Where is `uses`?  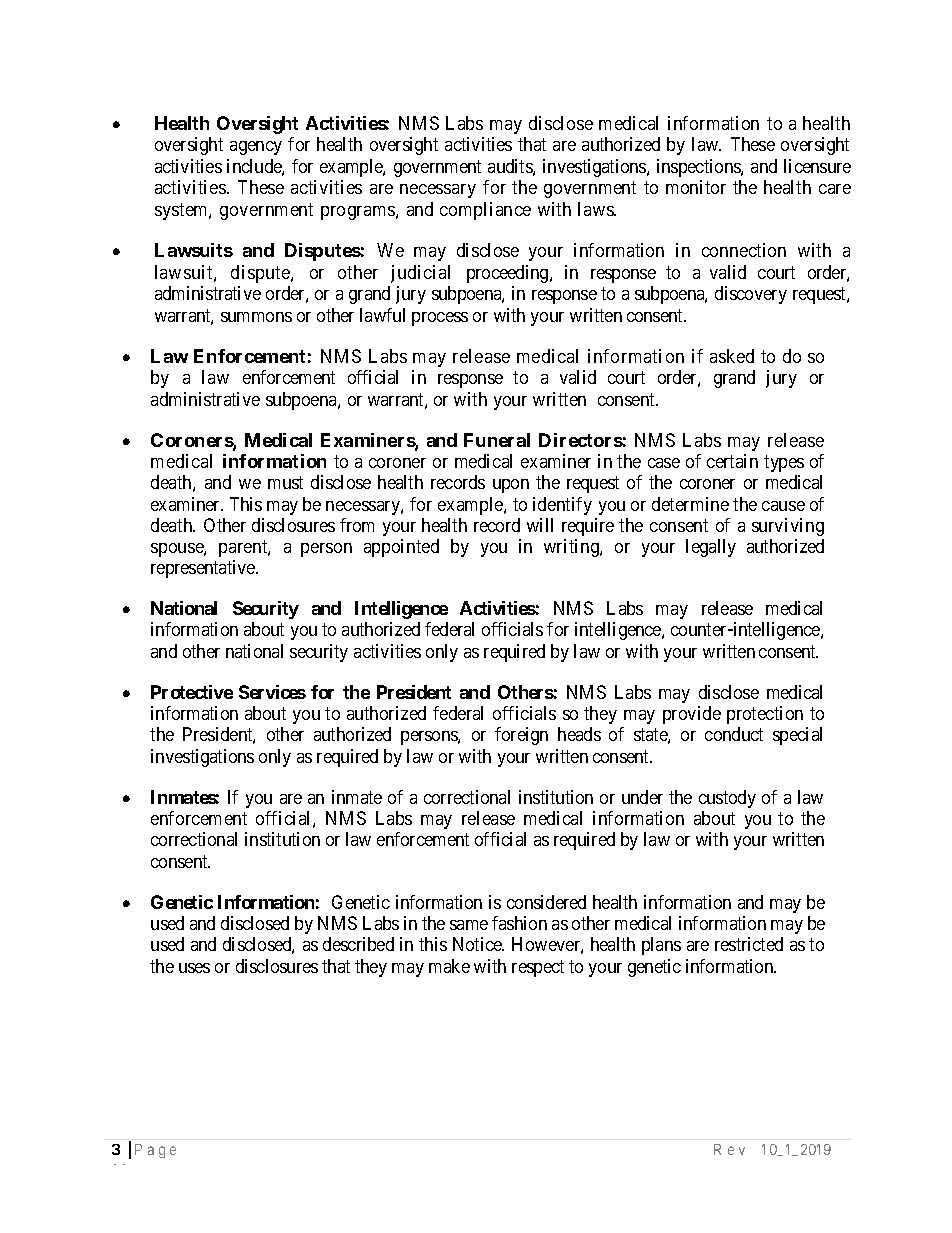
uses is located at coordinates (194, 968).
